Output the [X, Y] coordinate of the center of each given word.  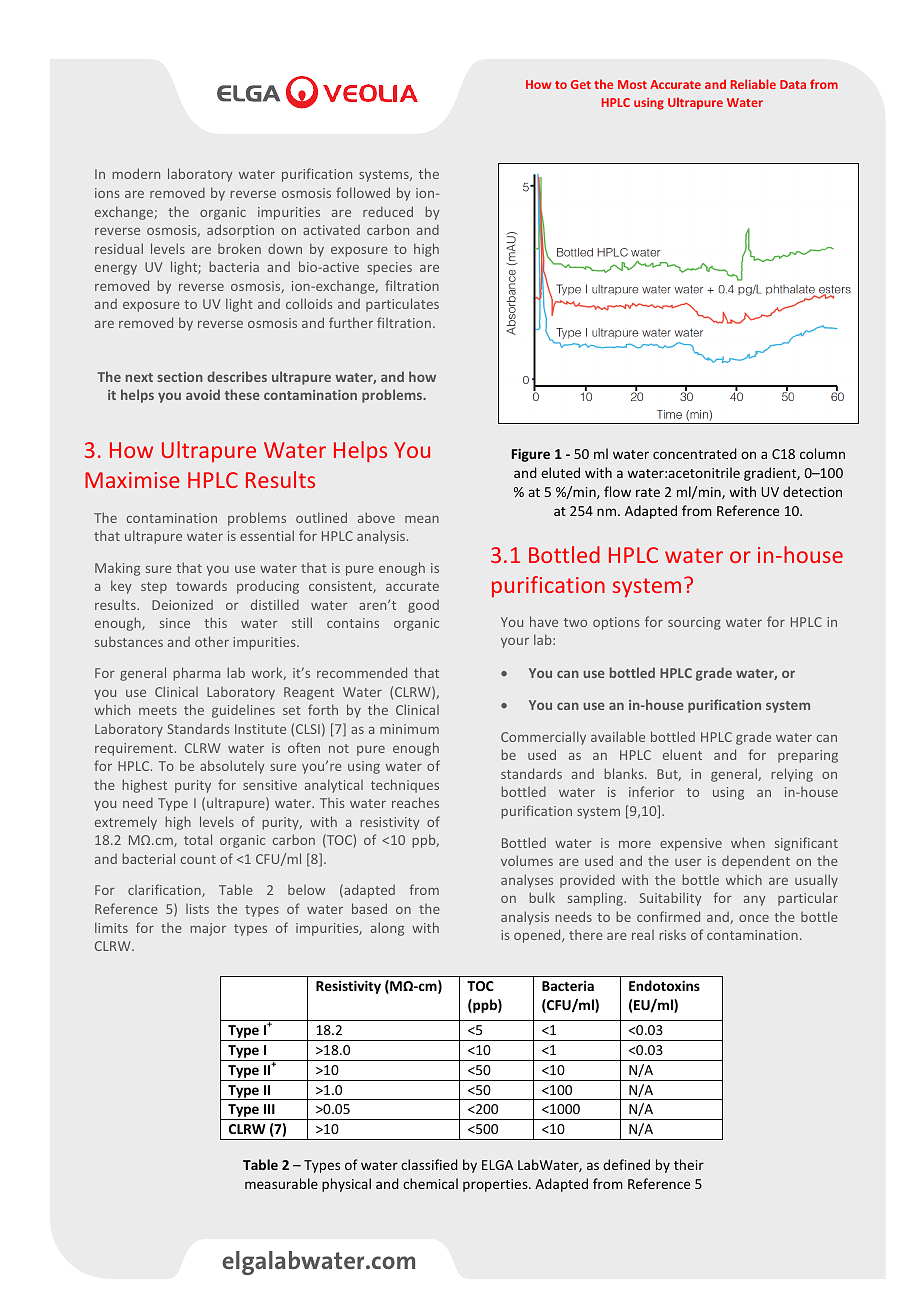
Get [581, 84]
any [755, 901]
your [515, 643]
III [269, 1109]
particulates [402, 305]
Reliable [753, 84]
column [822, 453]
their [689, 1164]
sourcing [694, 623]
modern [136, 173]
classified [429, 1164]
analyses [527, 881]
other [212, 641]
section [180, 377]
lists [197, 909]
